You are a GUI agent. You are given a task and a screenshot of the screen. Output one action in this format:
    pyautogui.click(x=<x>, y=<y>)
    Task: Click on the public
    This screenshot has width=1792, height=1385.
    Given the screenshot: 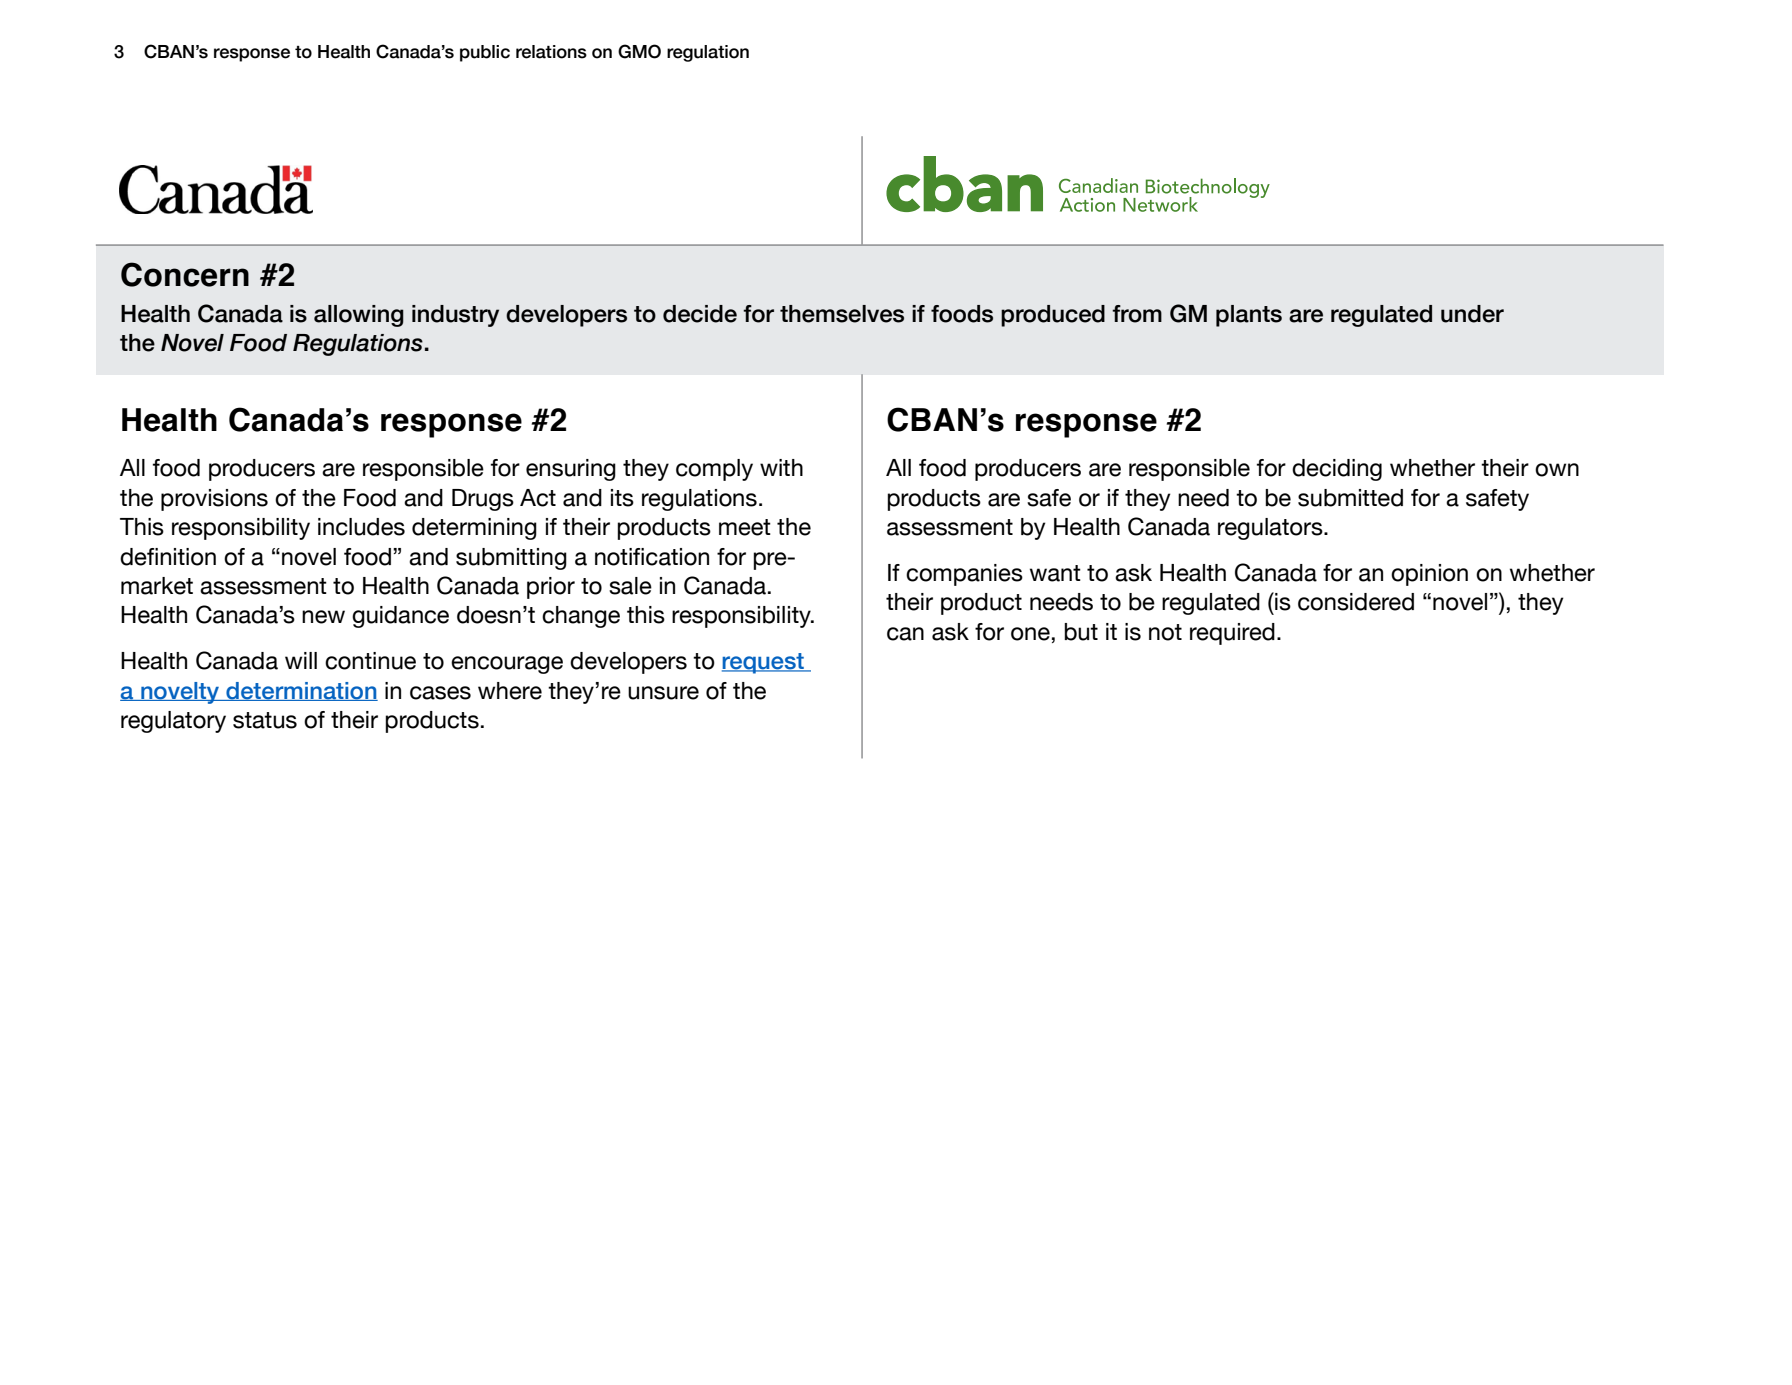 What is the action you would take?
    pyautogui.click(x=485, y=53)
